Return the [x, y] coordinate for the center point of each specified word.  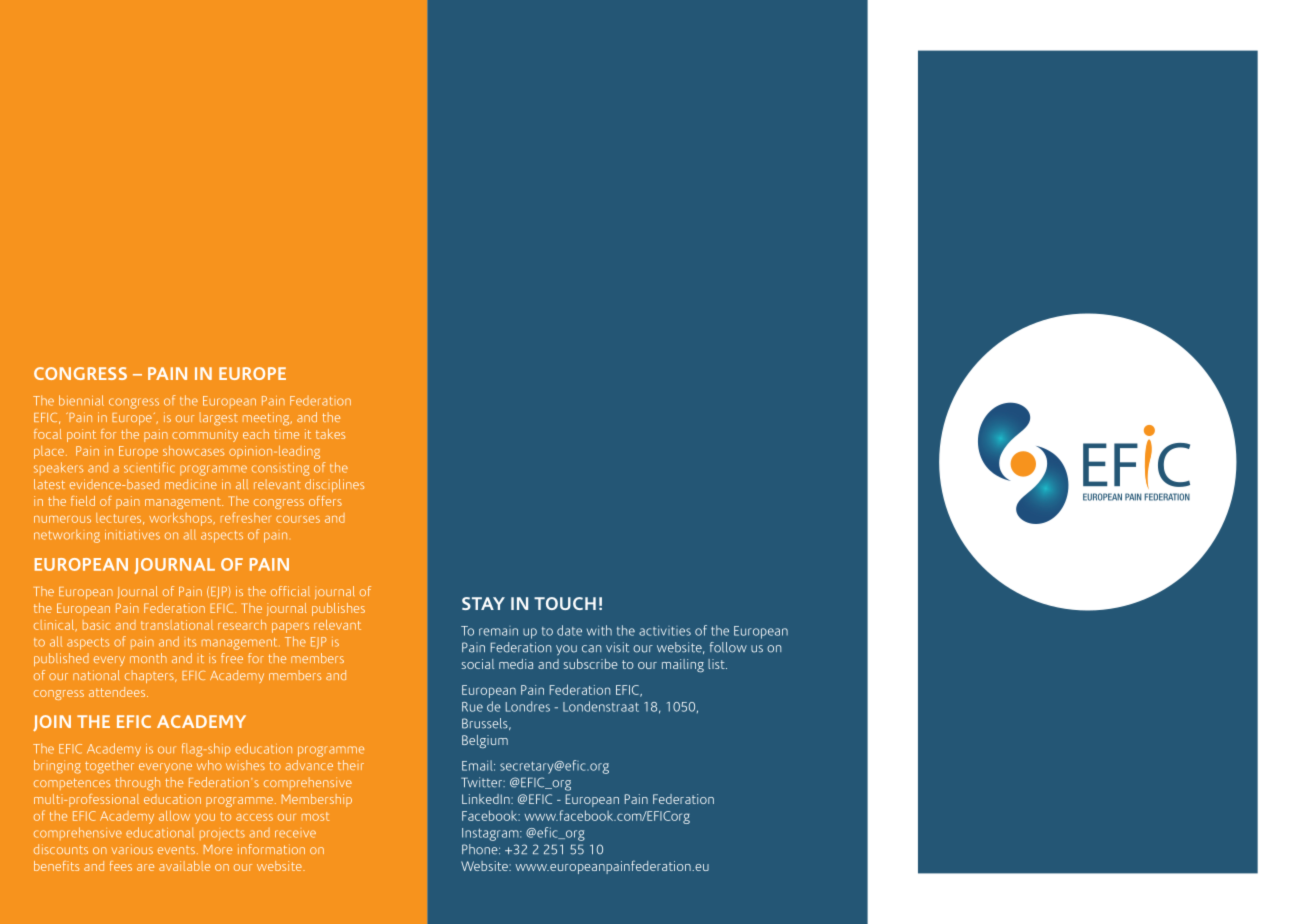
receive [295, 834]
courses [298, 519]
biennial [81, 400]
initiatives [132, 535]
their [351, 765]
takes [330, 434]
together [109, 767]
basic [96, 625]
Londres [528, 706]
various [132, 849]
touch [565, 603]
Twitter [483, 782]
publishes [338, 609]
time [286, 434]
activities [665, 631]
